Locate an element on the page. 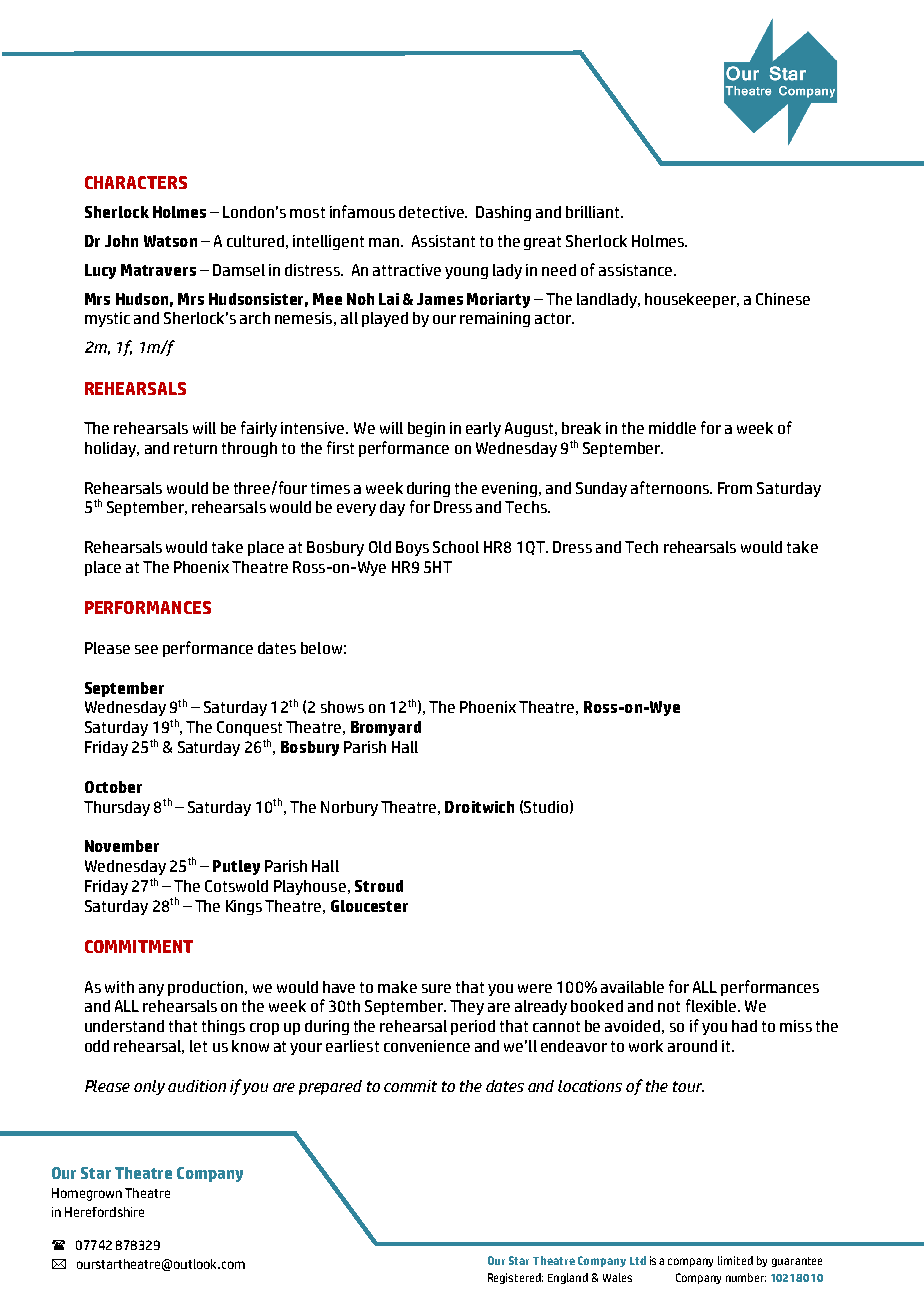 This document has height=1308, width=924. let is located at coordinates (198, 1046).
